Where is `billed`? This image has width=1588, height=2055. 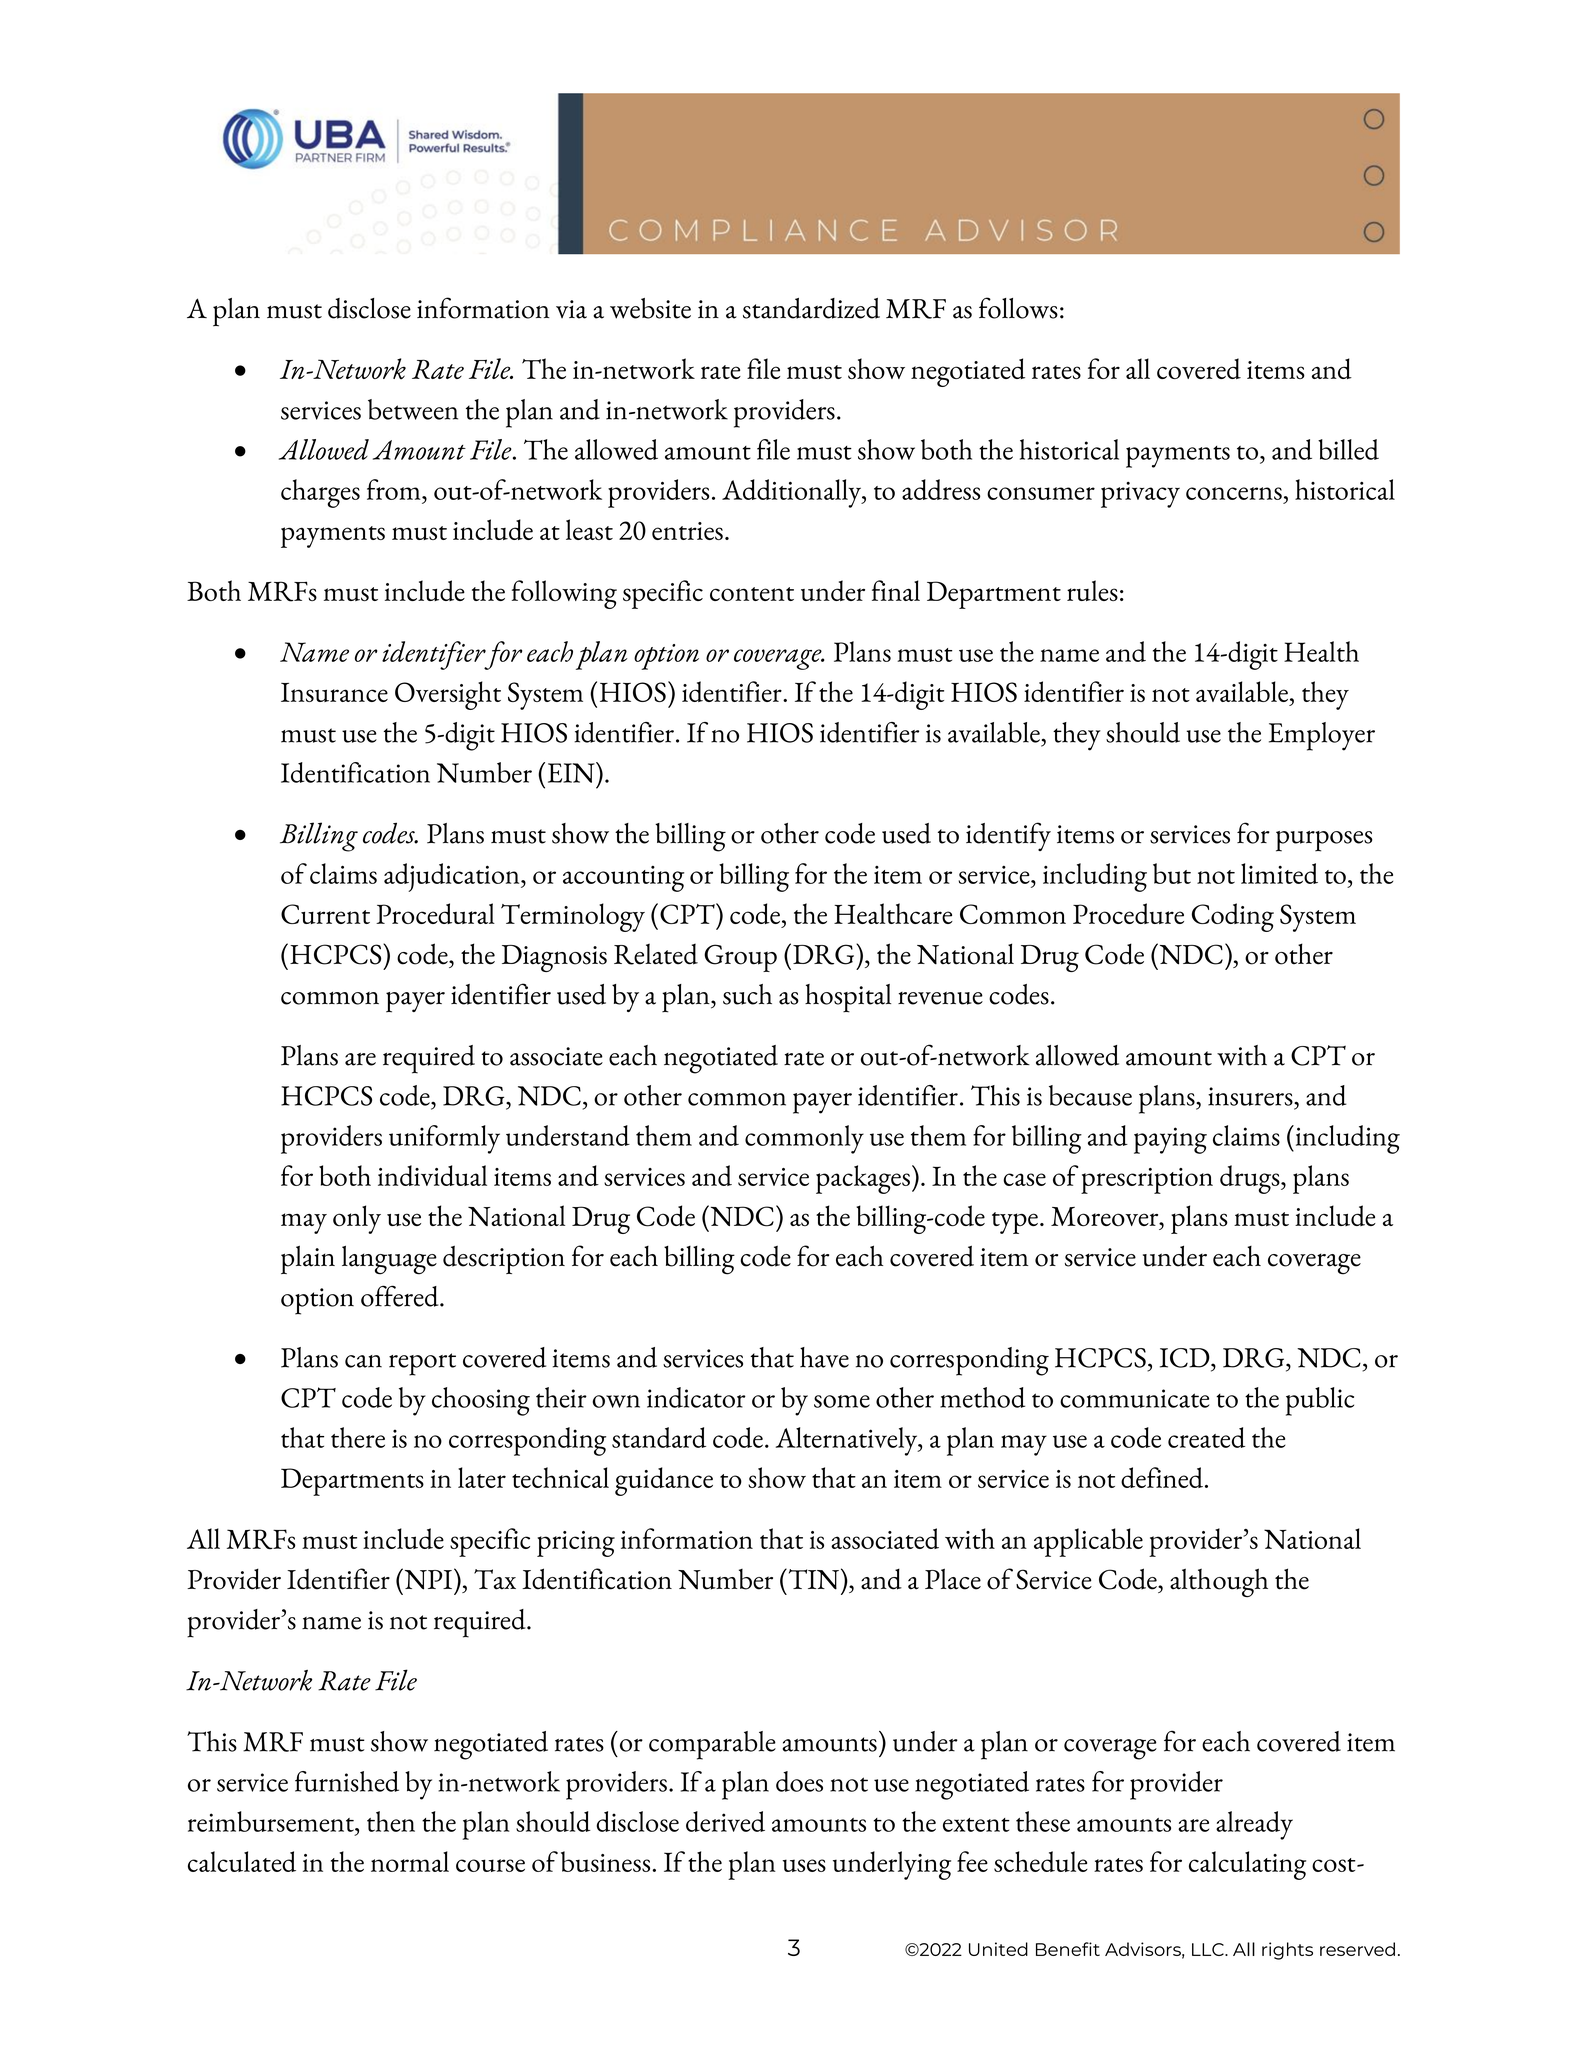 billed is located at coordinates (1348, 449).
